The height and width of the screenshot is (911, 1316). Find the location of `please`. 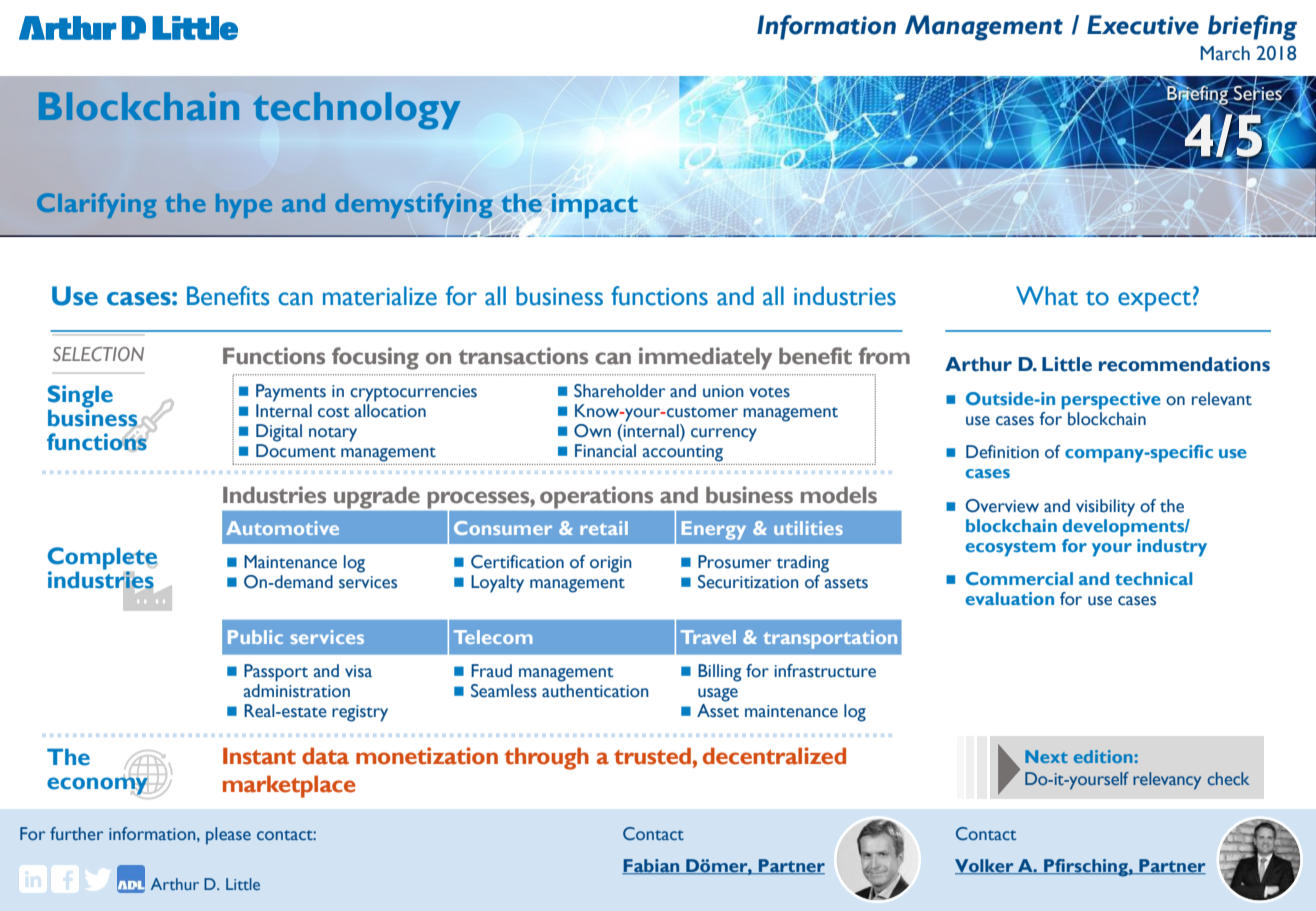

please is located at coordinates (228, 836).
